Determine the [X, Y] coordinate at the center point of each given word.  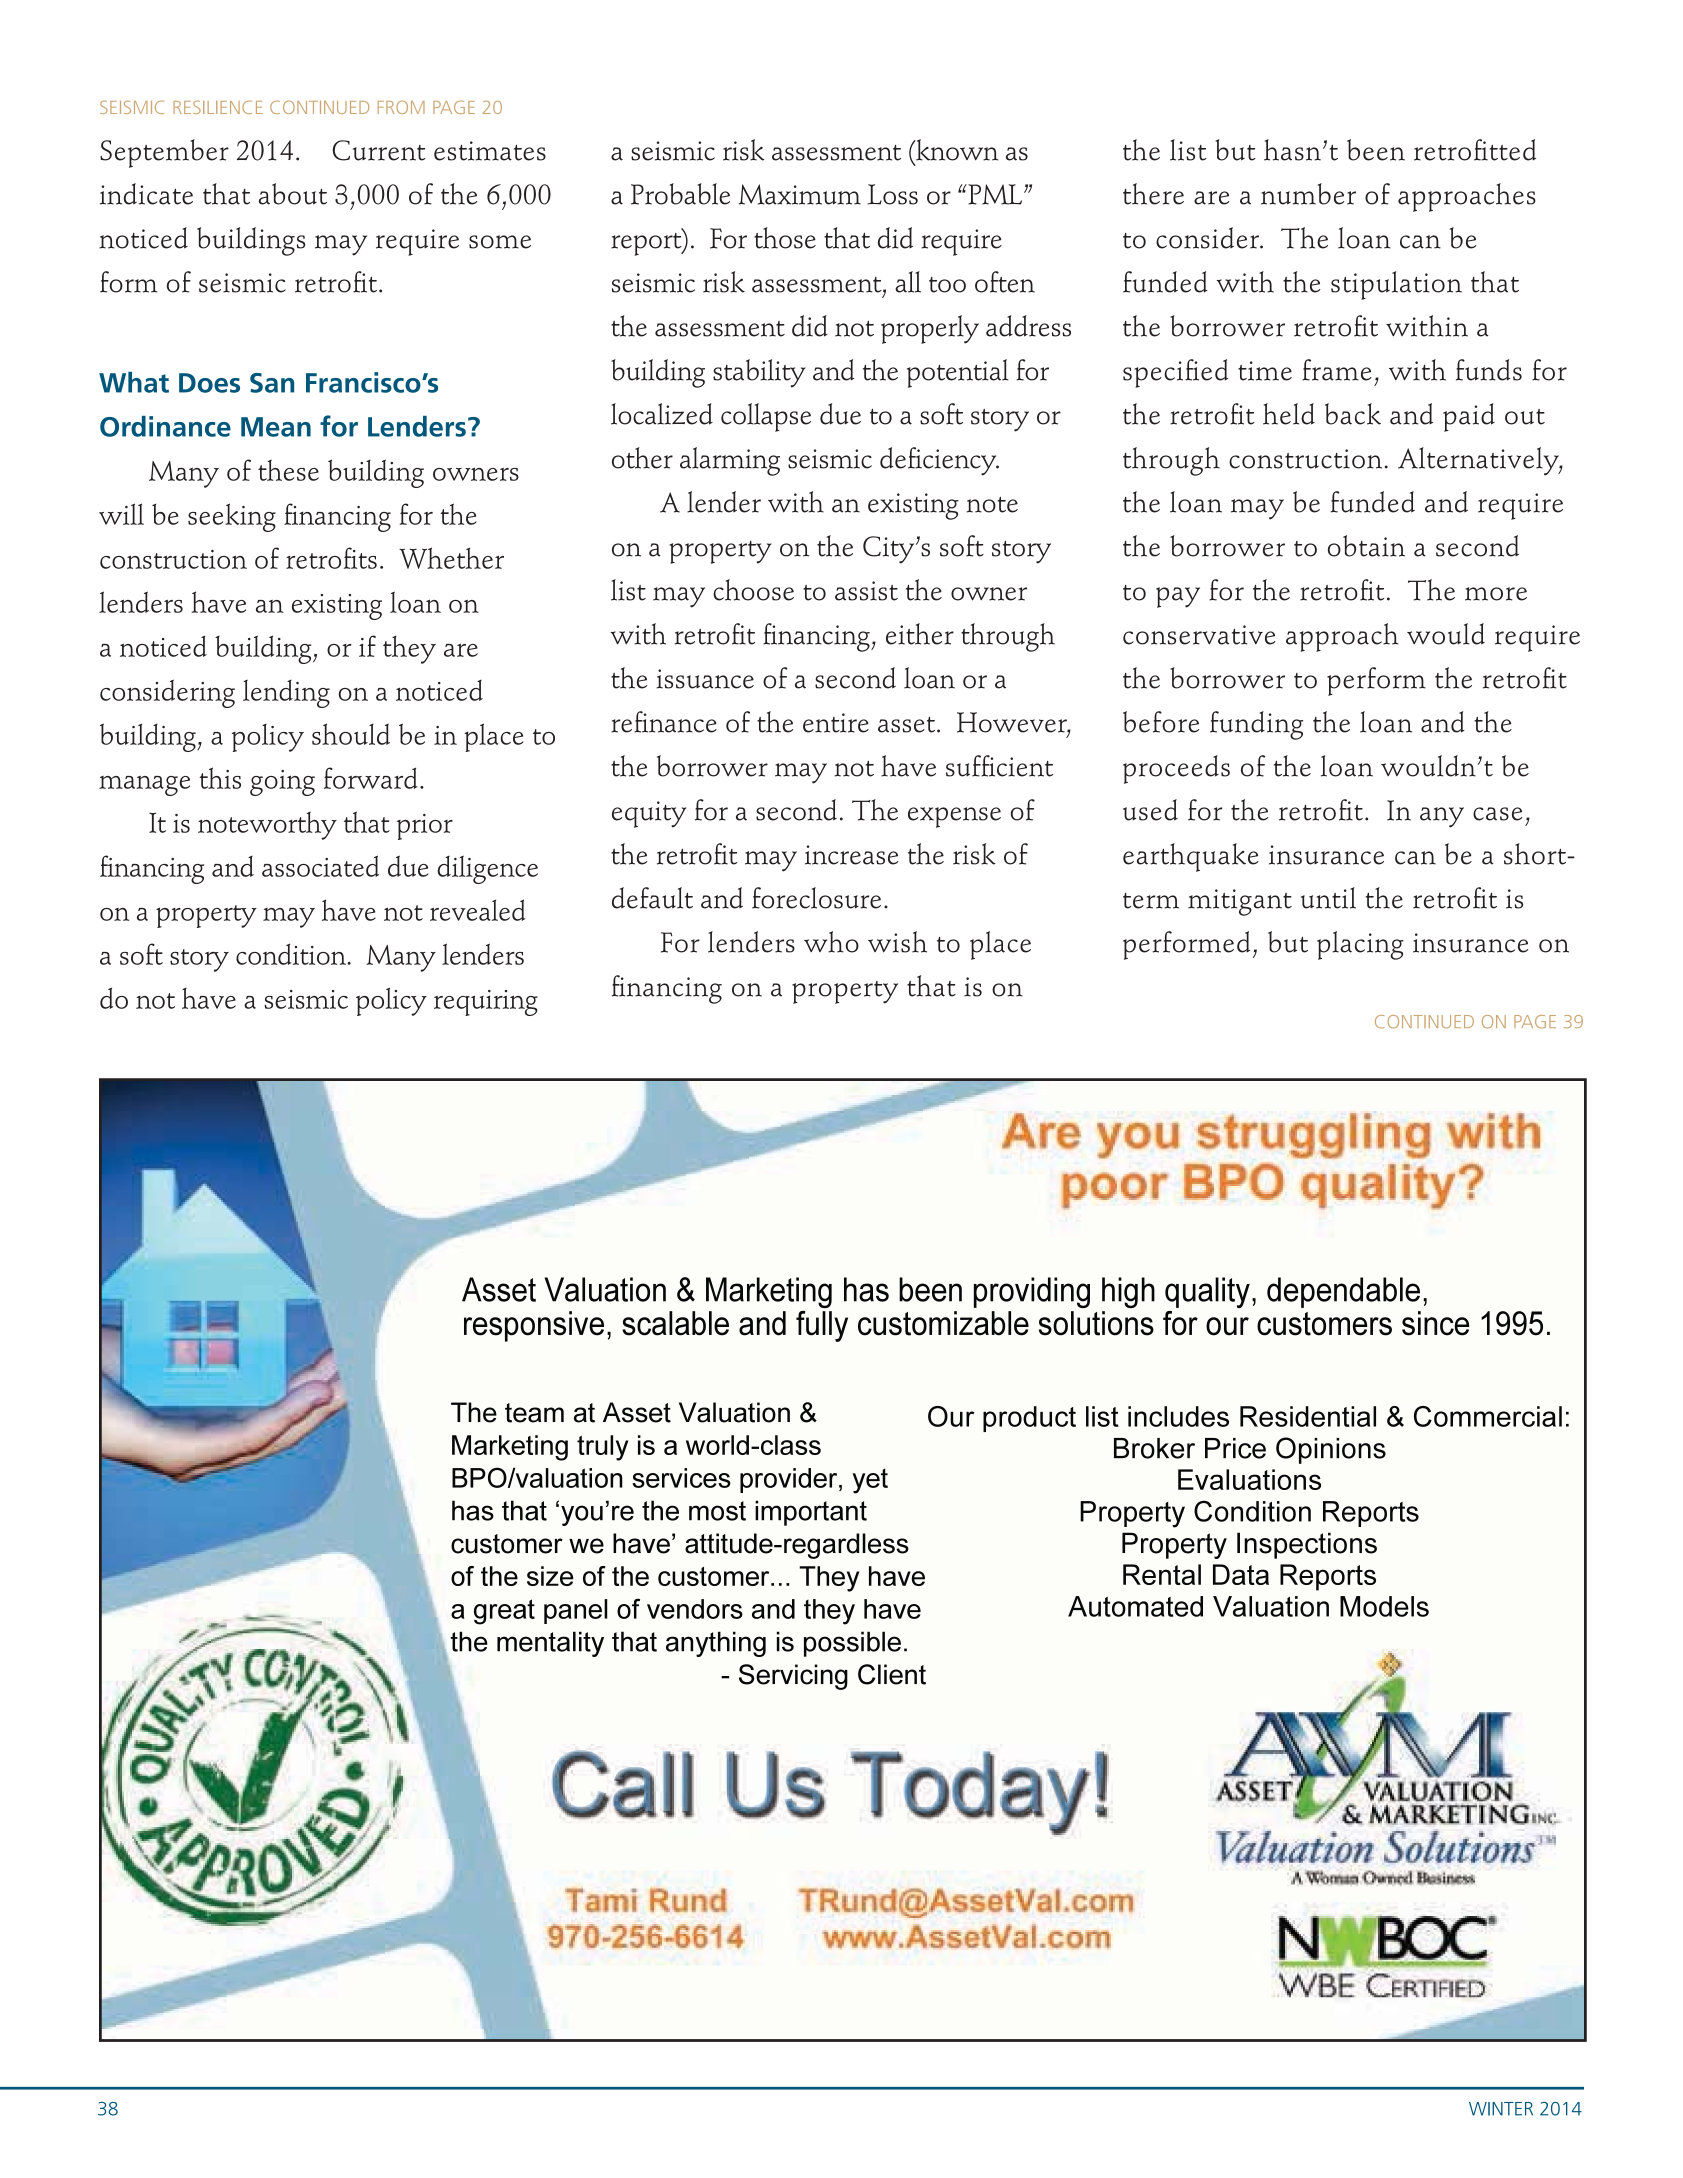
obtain [1366, 546]
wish [897, 942]
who [831, 942]
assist [866, 591]
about [293, 194]
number [1308, 194]
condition [292, 954]
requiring [486, 1003]
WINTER [1501, 2109]
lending [286, 694]
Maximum [800, 194]
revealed [478, 910]
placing [1360, 945]
